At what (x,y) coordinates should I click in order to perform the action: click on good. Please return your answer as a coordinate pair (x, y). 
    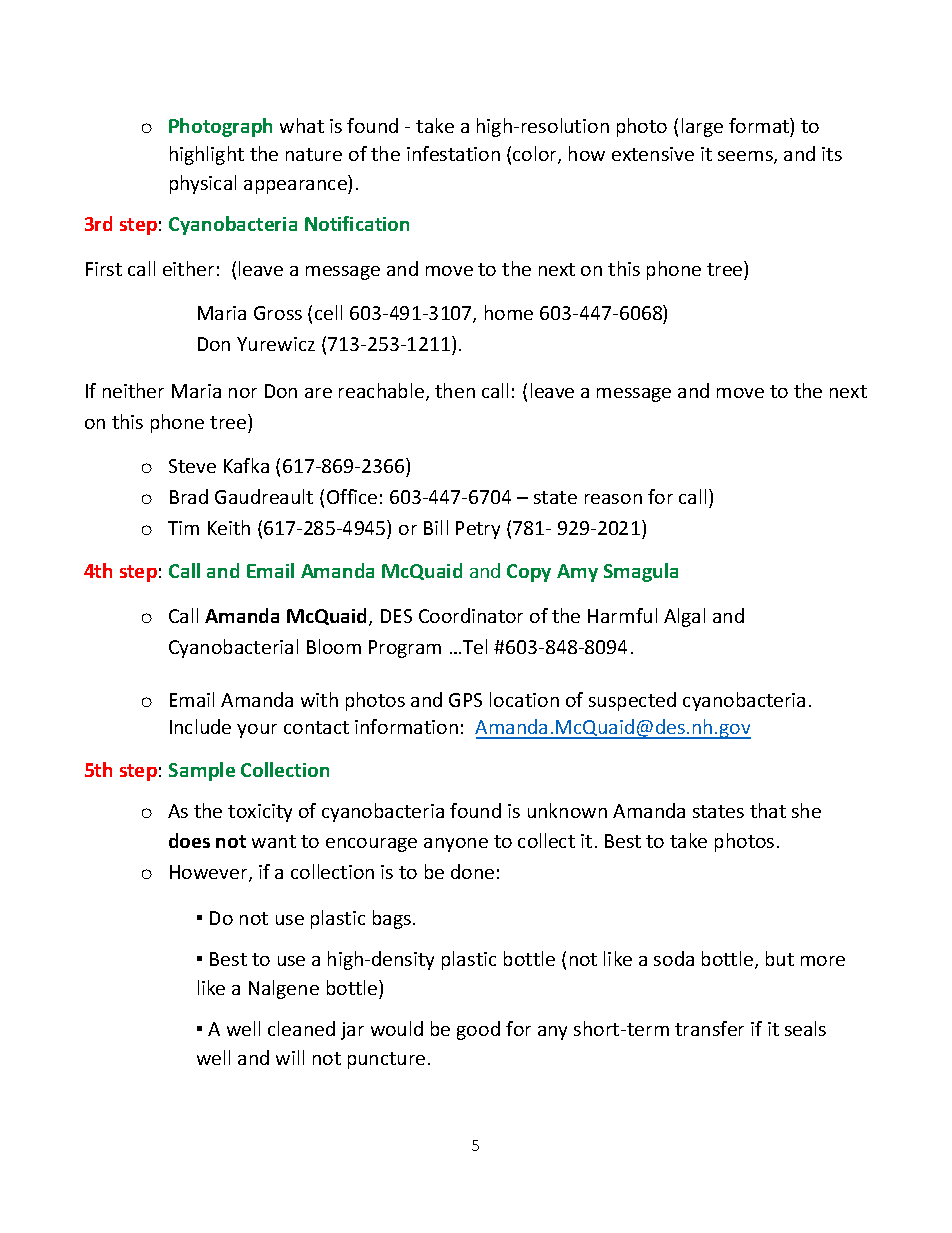
    Looking at the image, I should click on (478, 1030).
